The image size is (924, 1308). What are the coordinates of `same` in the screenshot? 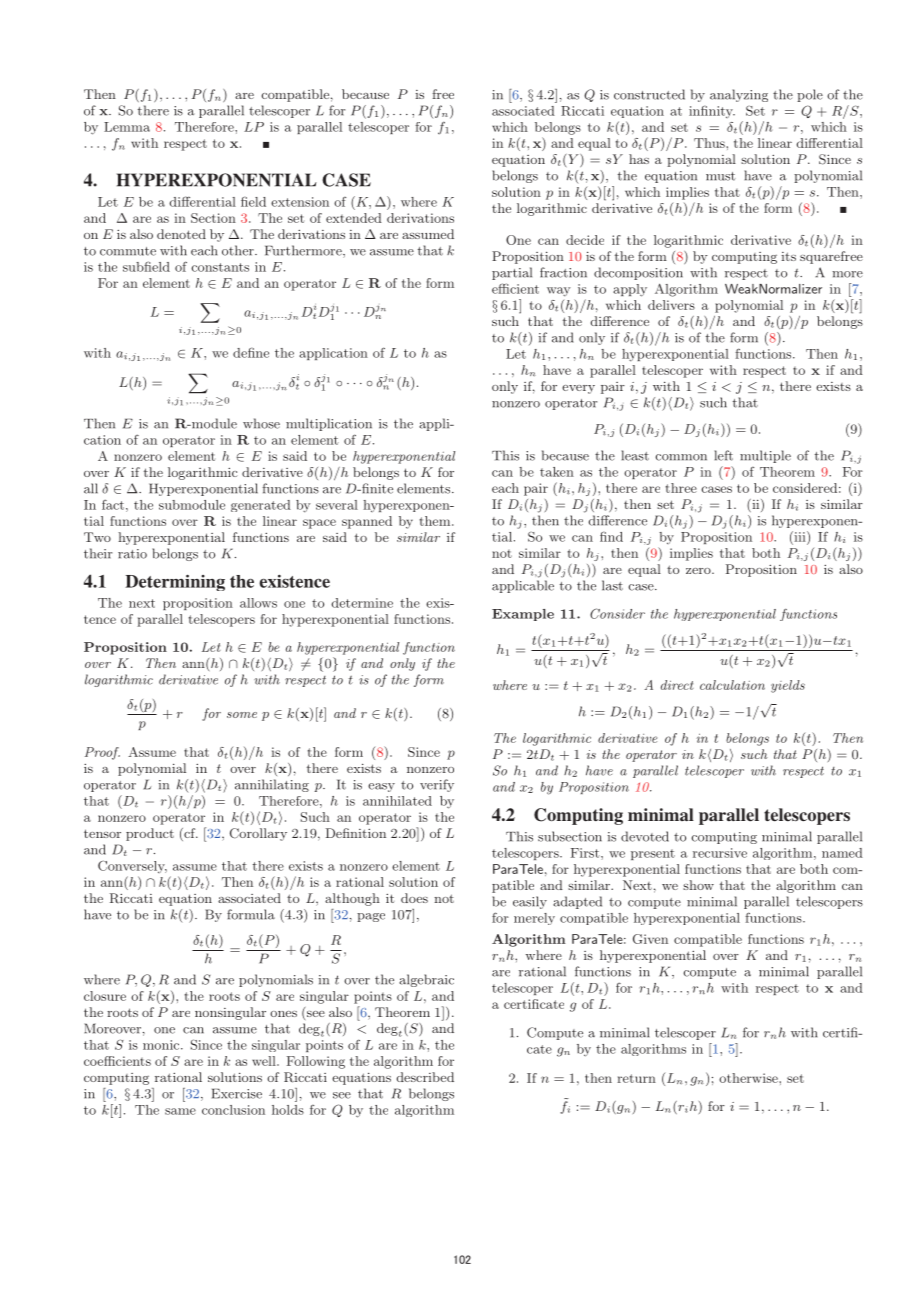 It's located at (180, 1111).
